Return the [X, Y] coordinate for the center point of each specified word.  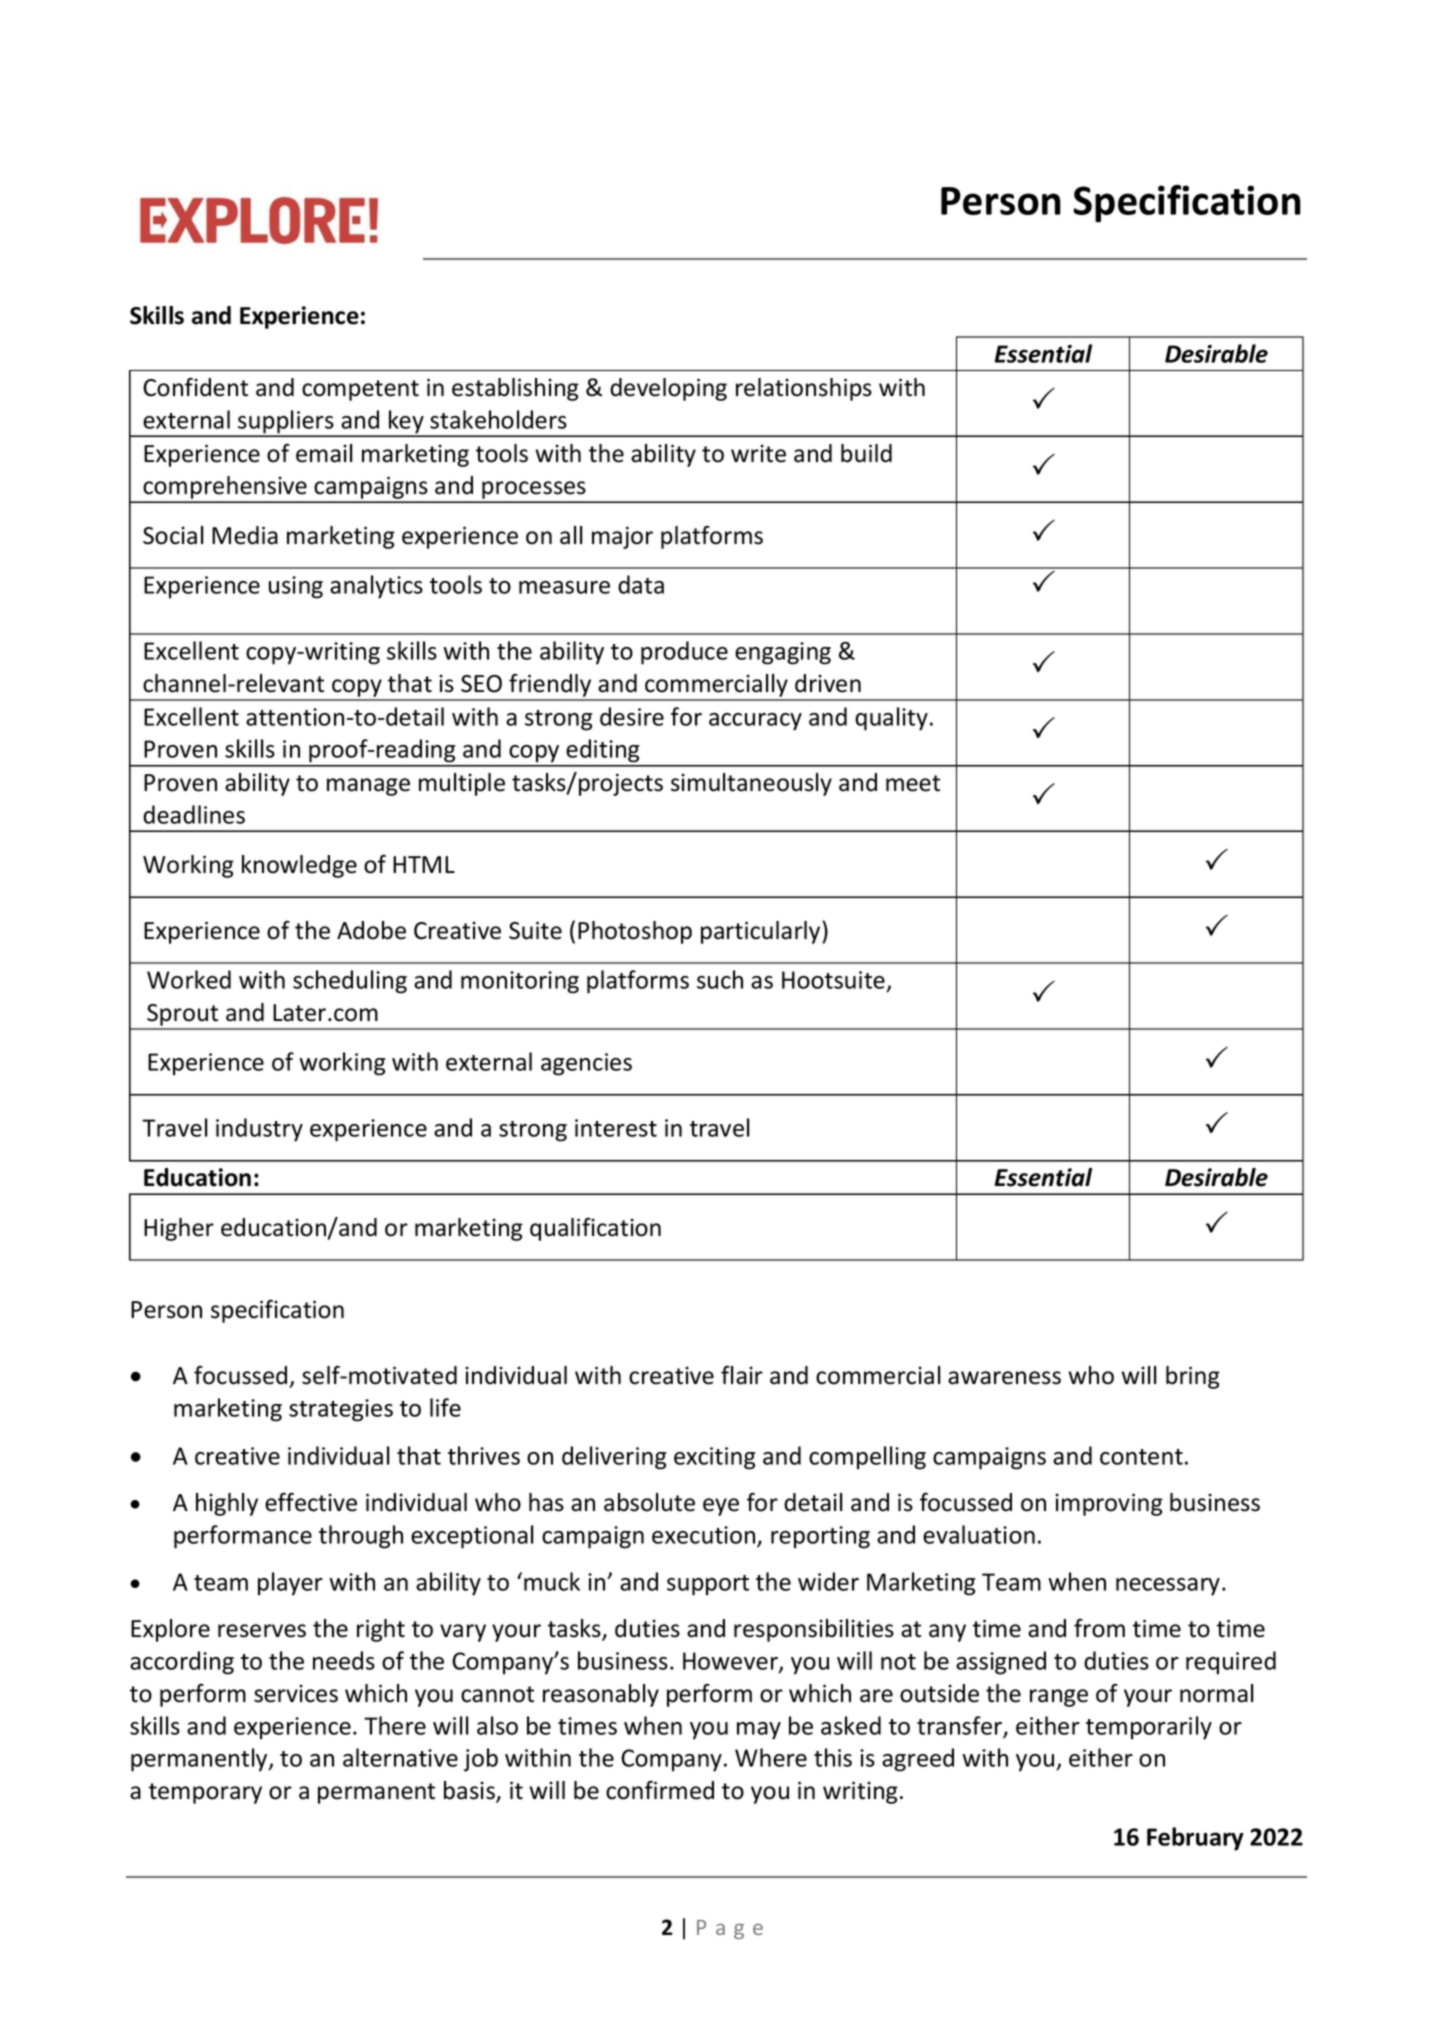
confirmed [660, 1790]
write [758, 453]
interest [616, 1128]
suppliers [286, 423]
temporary [205, 1793]
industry [259, 1130]
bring [1193, 1377]
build [866, 453]
